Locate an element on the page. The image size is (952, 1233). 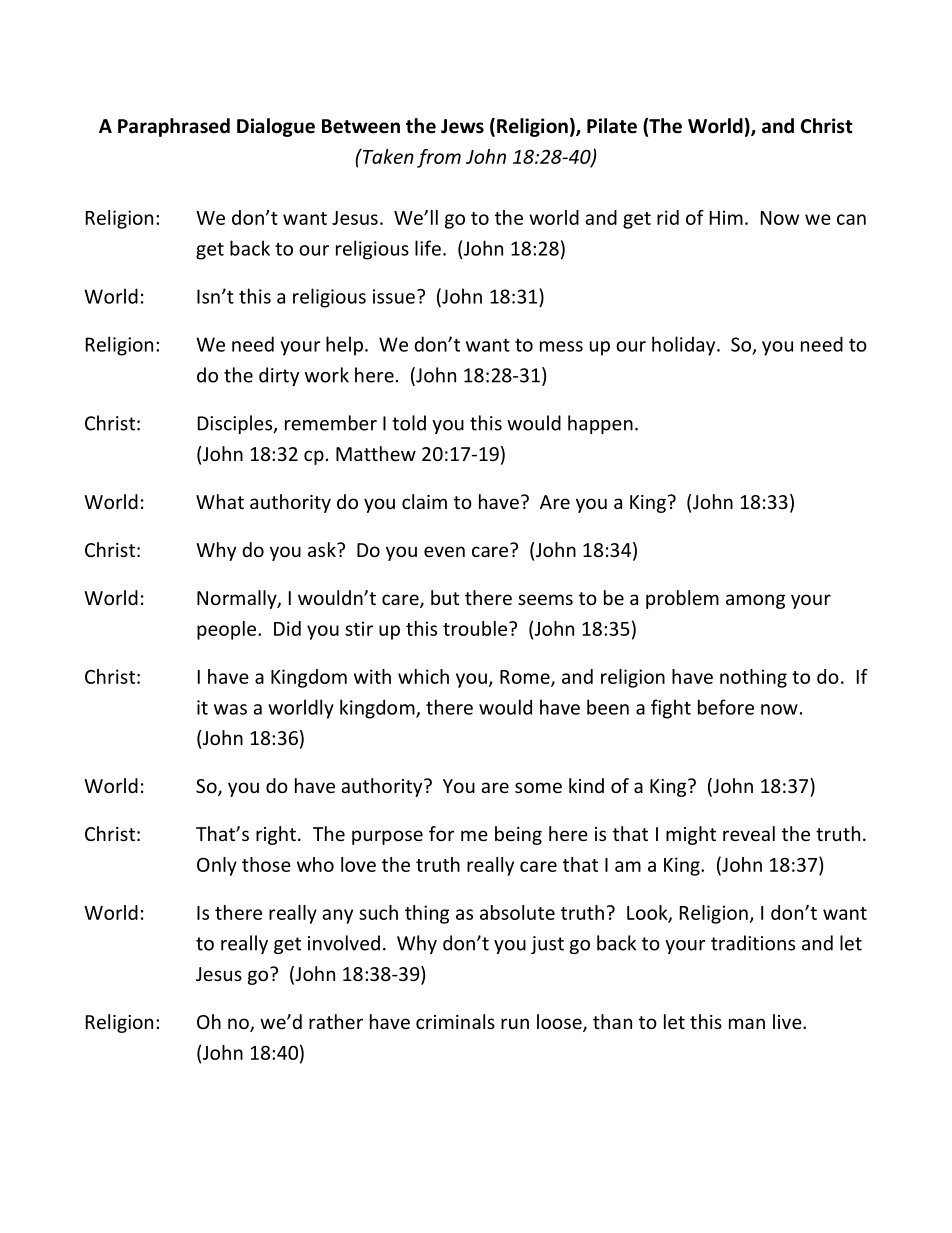
Jews is located at coordinates (462, 126).
